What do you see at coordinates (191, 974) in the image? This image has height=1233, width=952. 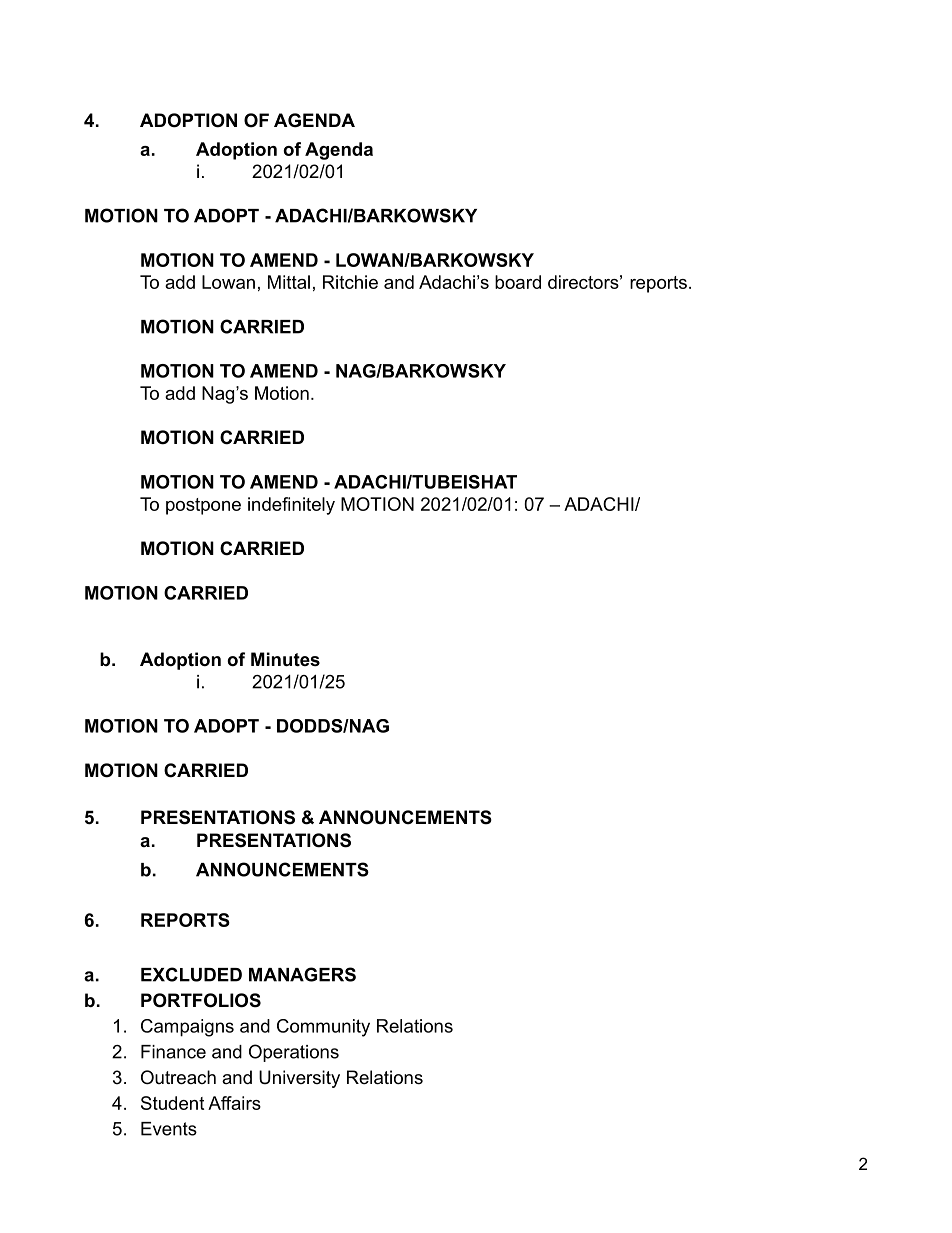 I see `EXCLUDED` at bounding box center [191, 974].
